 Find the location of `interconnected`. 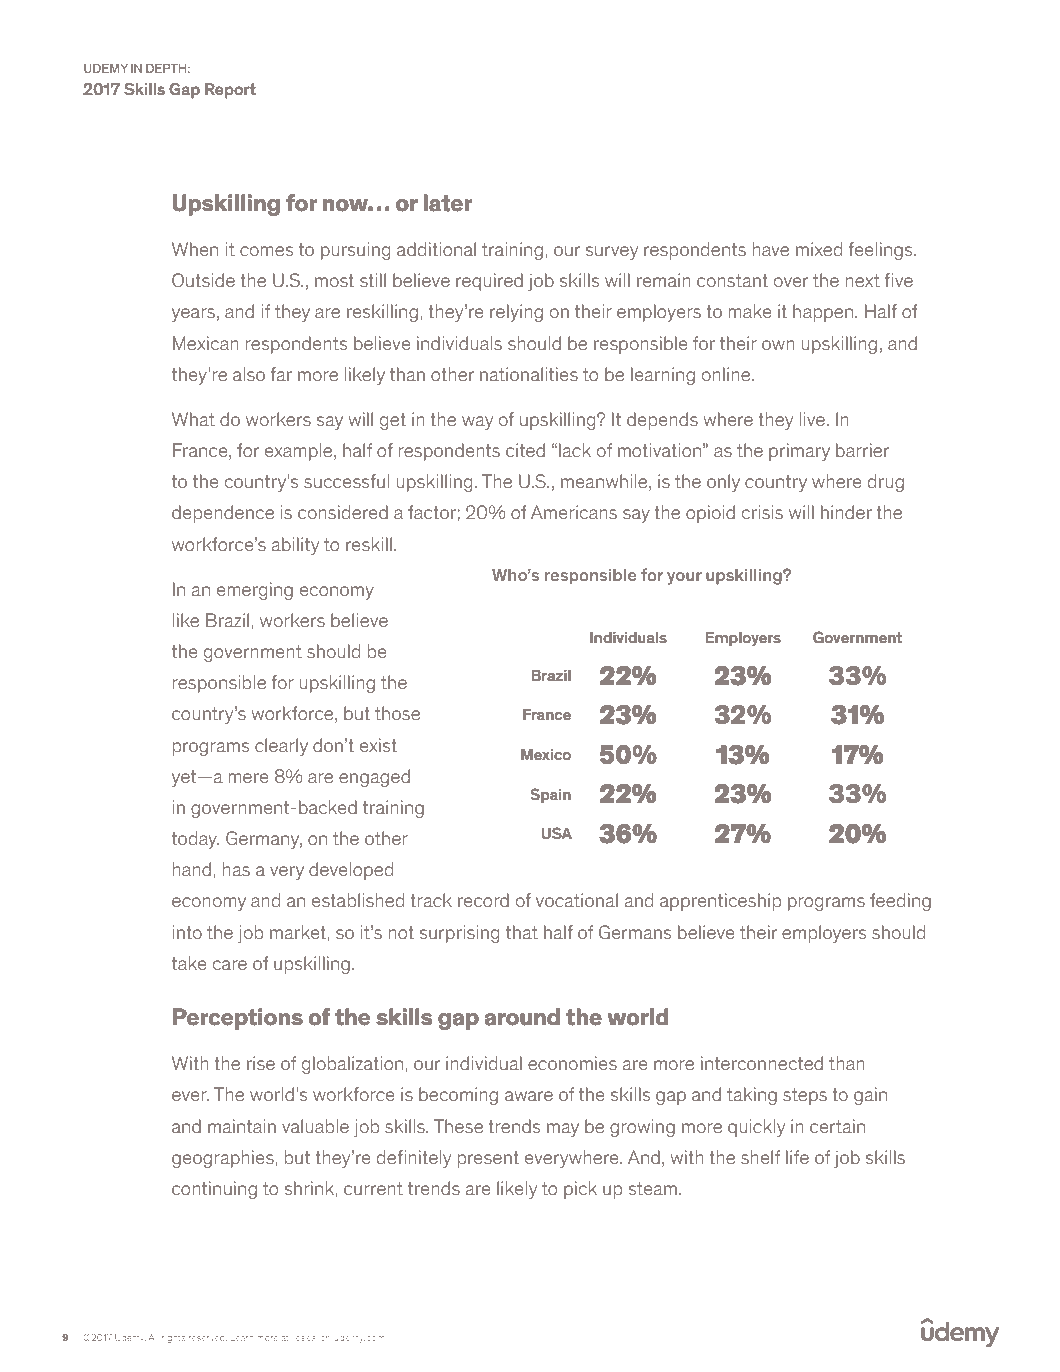

interconnected is located at coordinates (762, 1063).
